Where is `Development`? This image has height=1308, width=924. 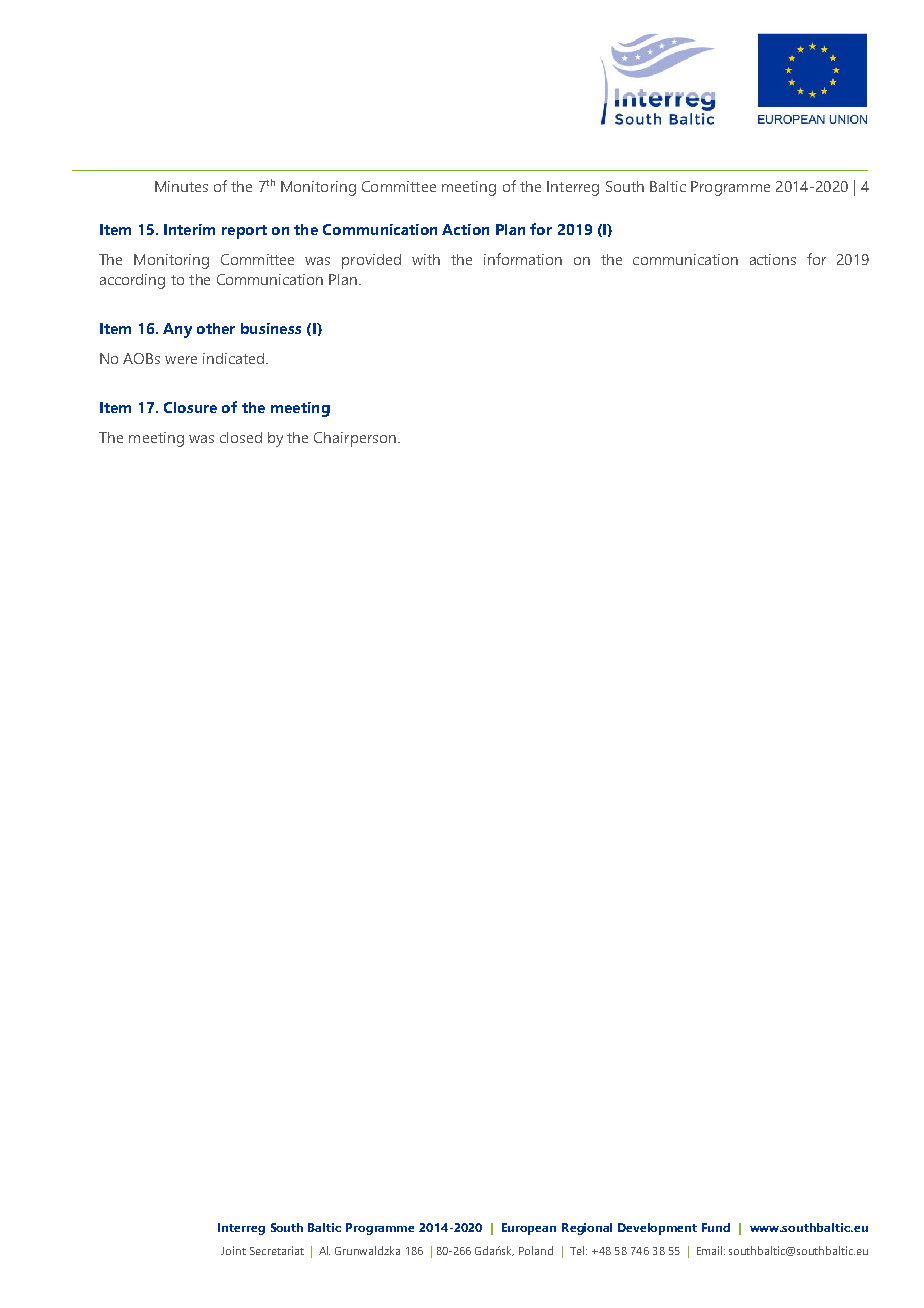 Development is located at coordinates (657, 1229).
